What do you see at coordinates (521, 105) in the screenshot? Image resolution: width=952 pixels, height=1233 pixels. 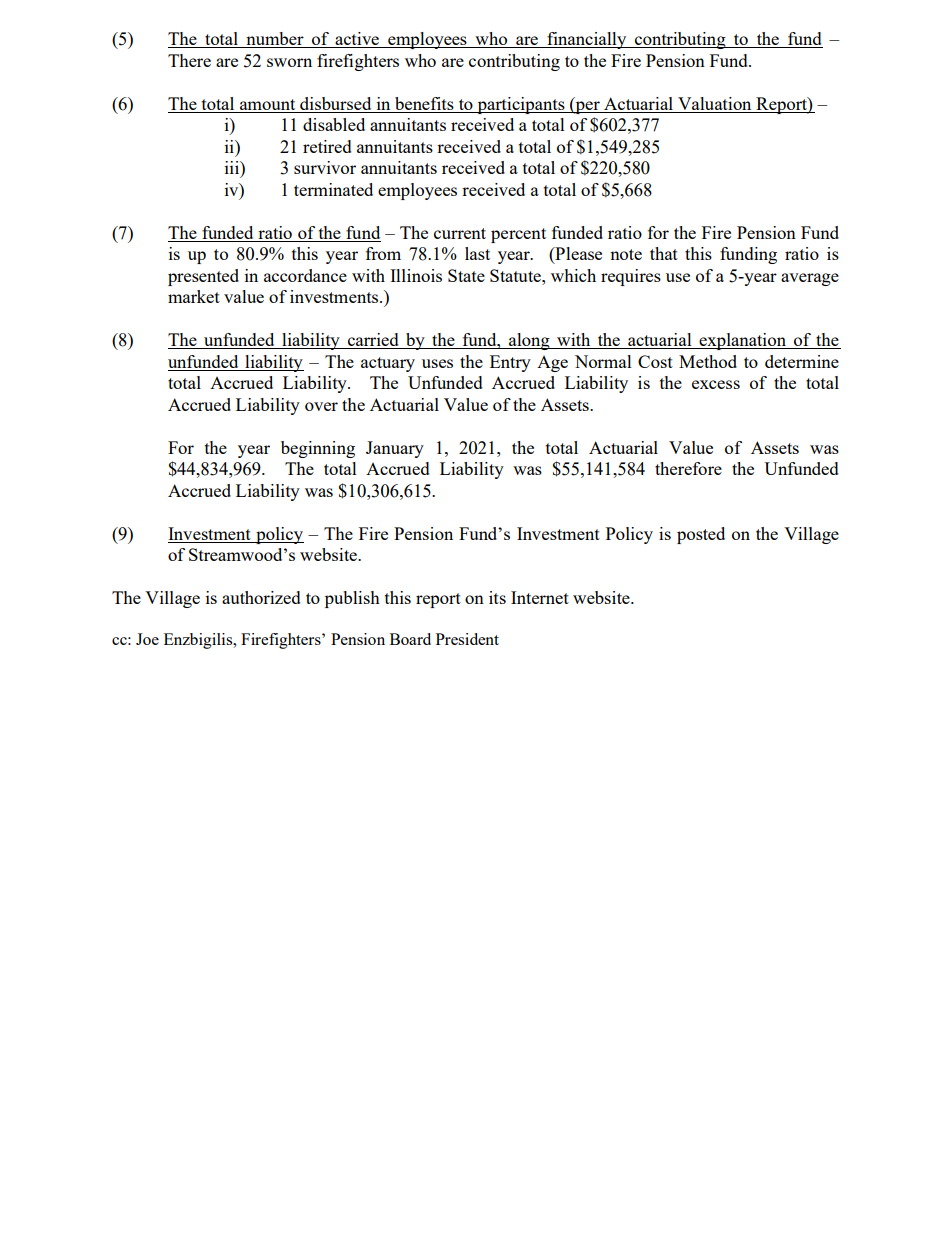 I see `participants` at bounding box center [521, 105].
